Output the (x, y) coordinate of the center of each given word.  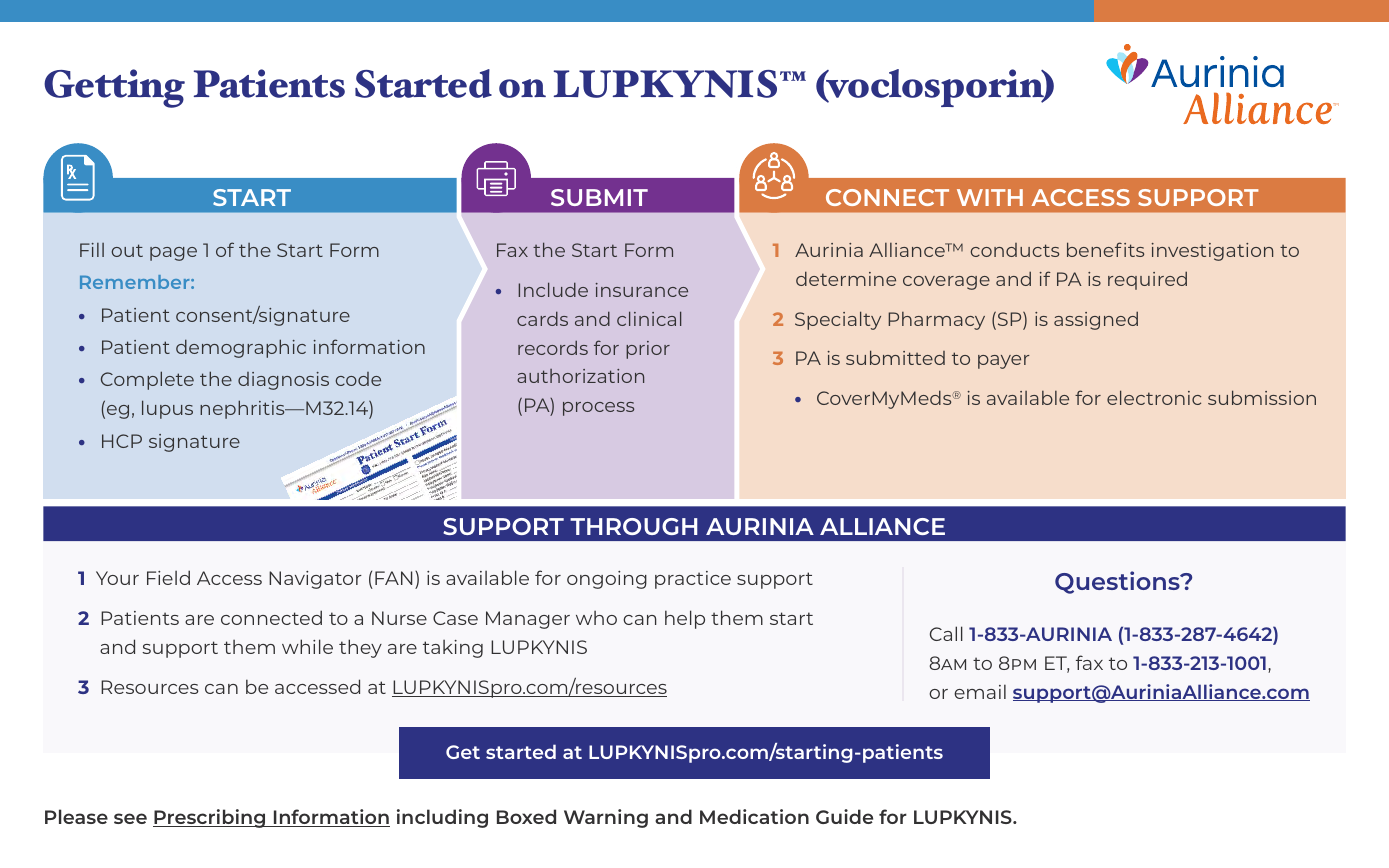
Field (168, 577)
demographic (241, 348)
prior (648, 350)
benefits (1105, 249)
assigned (1096, 320)
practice (693, 580)
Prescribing (210, 818)
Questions (1118, 582)
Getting (114, 88)
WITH (990, 197)
